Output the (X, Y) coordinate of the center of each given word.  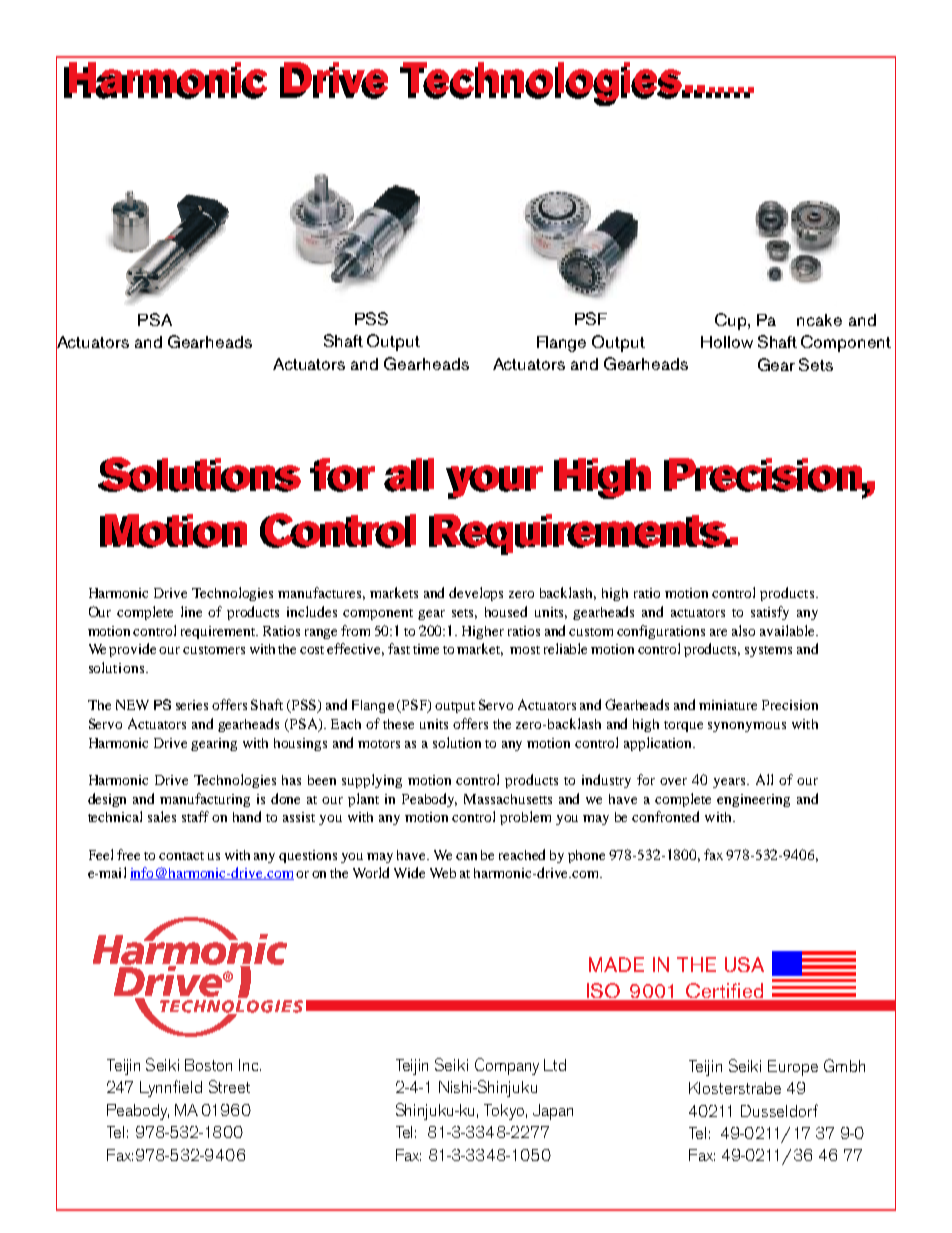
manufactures (321, 593)
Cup (732, 321)
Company (507, 1066)
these (398, 724)
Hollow (727, 342)
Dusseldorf (779, 1110)
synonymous (747, 727)
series (192, 705)
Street (229, 1086)
